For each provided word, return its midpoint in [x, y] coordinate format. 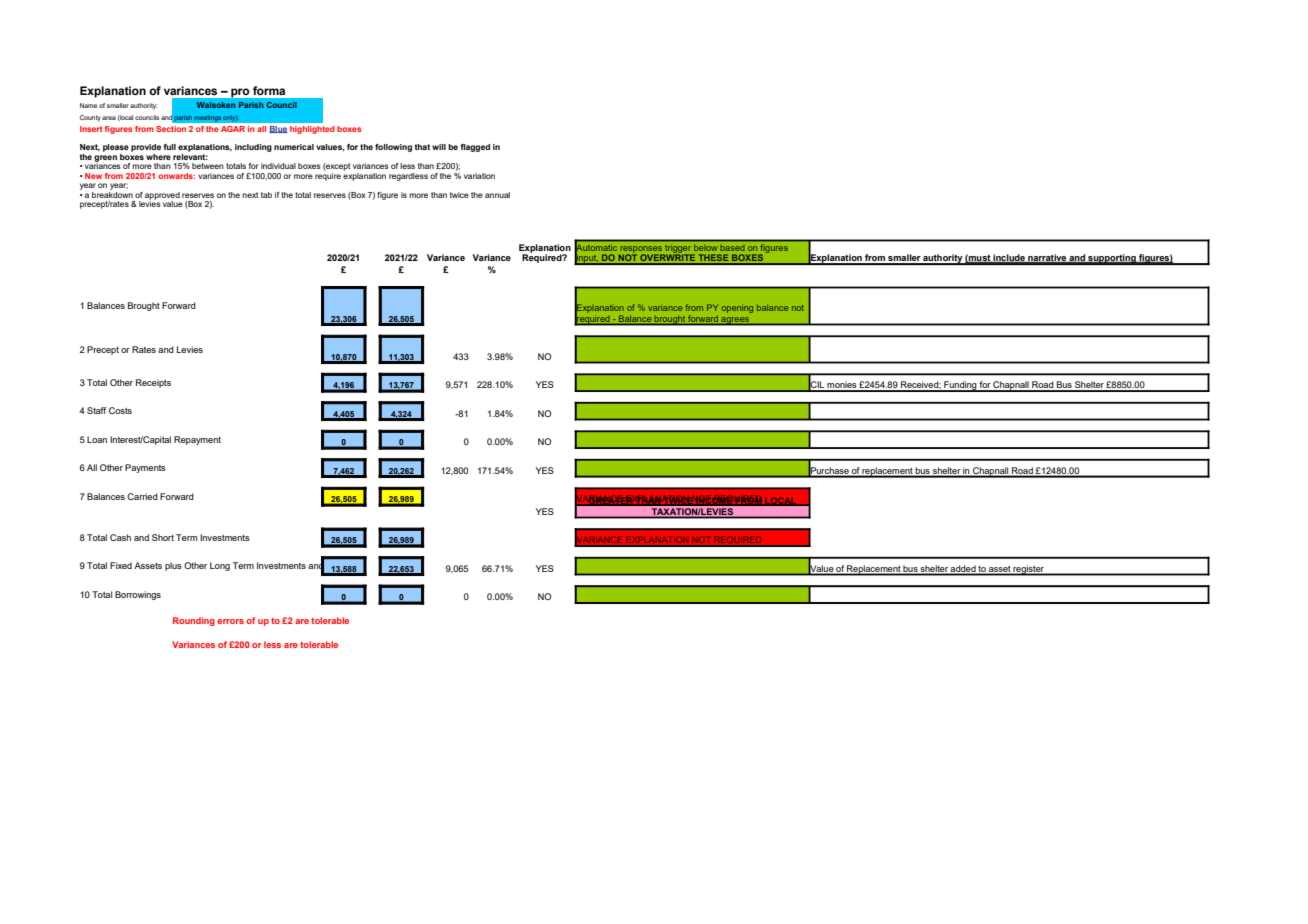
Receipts [153, 383]
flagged [475, 148]
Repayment [197, 440]
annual [497, 195]
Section [171, 129]
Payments [145, 468]
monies [842, 386]
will [439, 147]
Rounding [194, 621]
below [707, 249]
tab [266, 195]
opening [737, 309]
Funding [960, 386]
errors [230, 621]
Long [220, 566]
